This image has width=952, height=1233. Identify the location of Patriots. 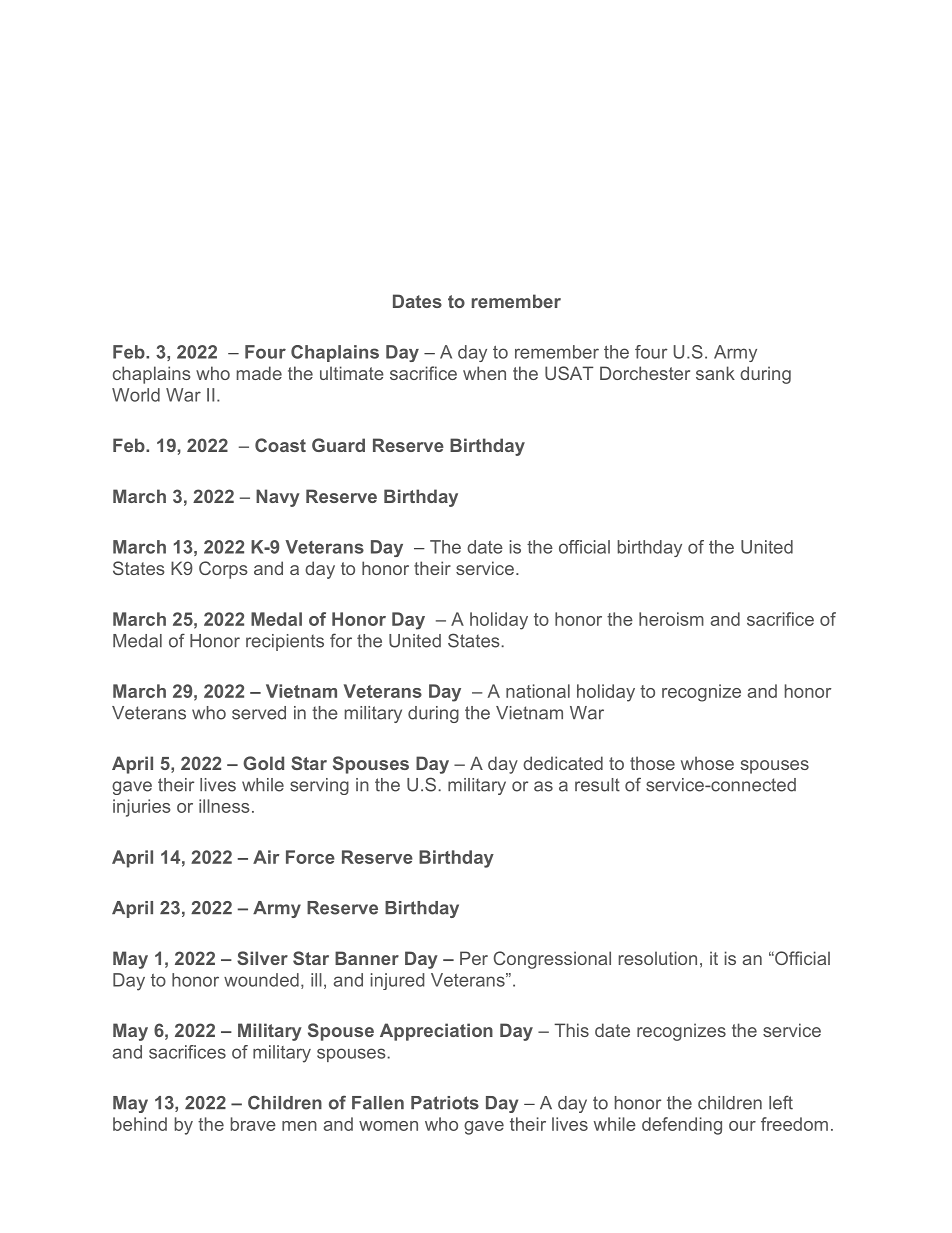
(445, 1103).
